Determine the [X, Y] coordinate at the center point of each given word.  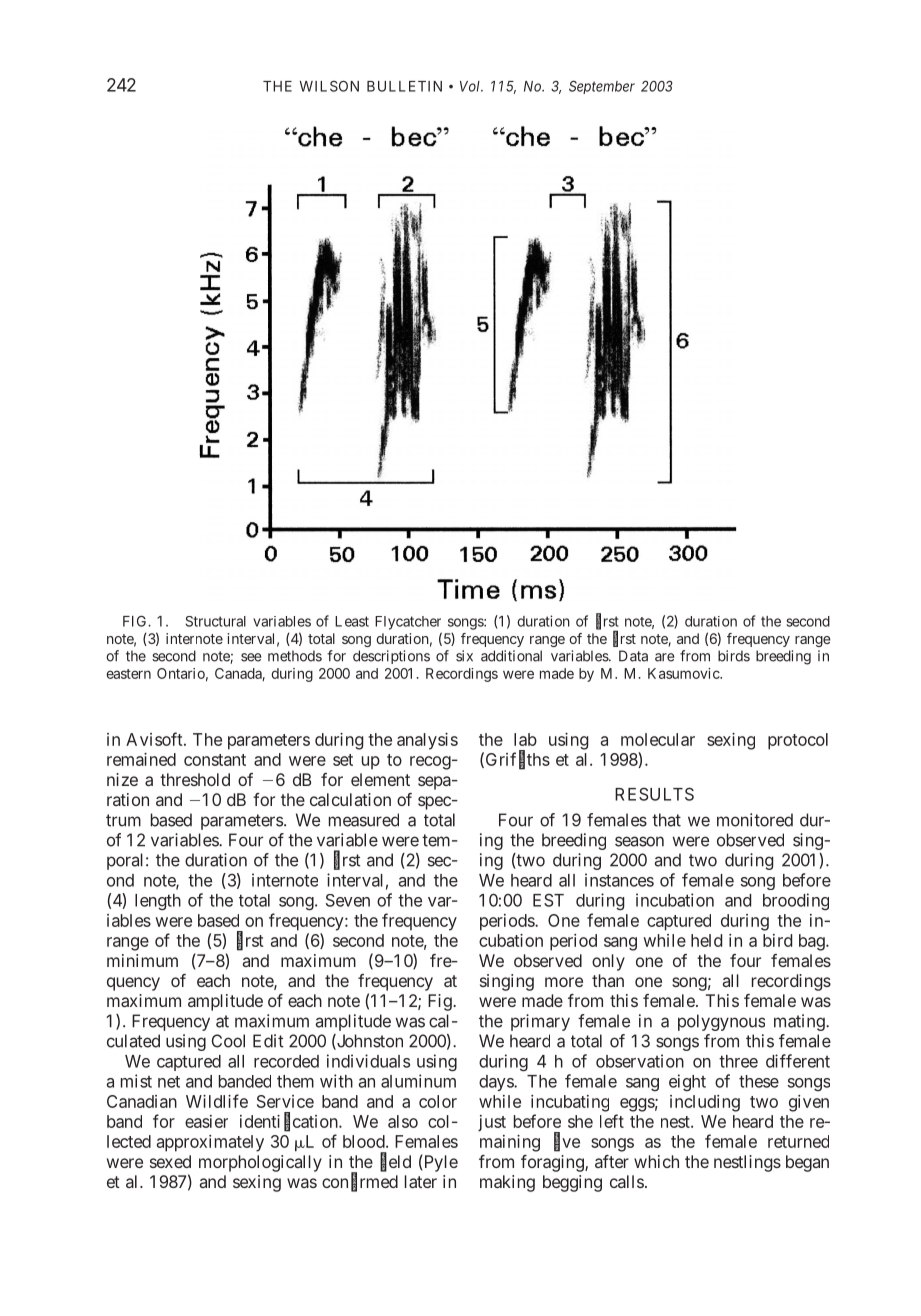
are [664, 657]
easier [206, 1121]
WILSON [329, 86]
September [602, 87]
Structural [215, 621]
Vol [471, 86]
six [464, 656]
